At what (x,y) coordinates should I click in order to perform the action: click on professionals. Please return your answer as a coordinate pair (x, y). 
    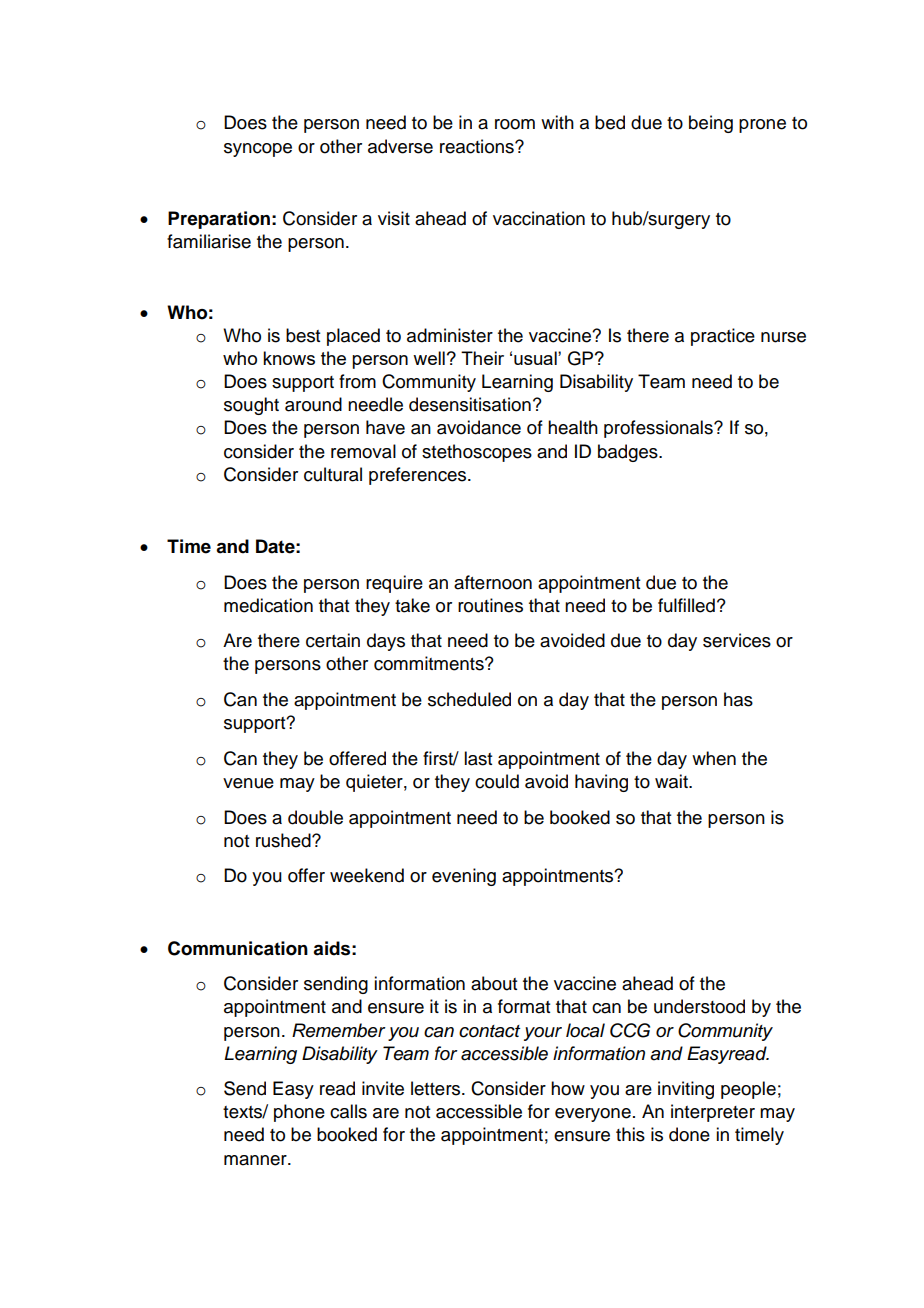
    Looking at the image, I should click on (659, 429).
